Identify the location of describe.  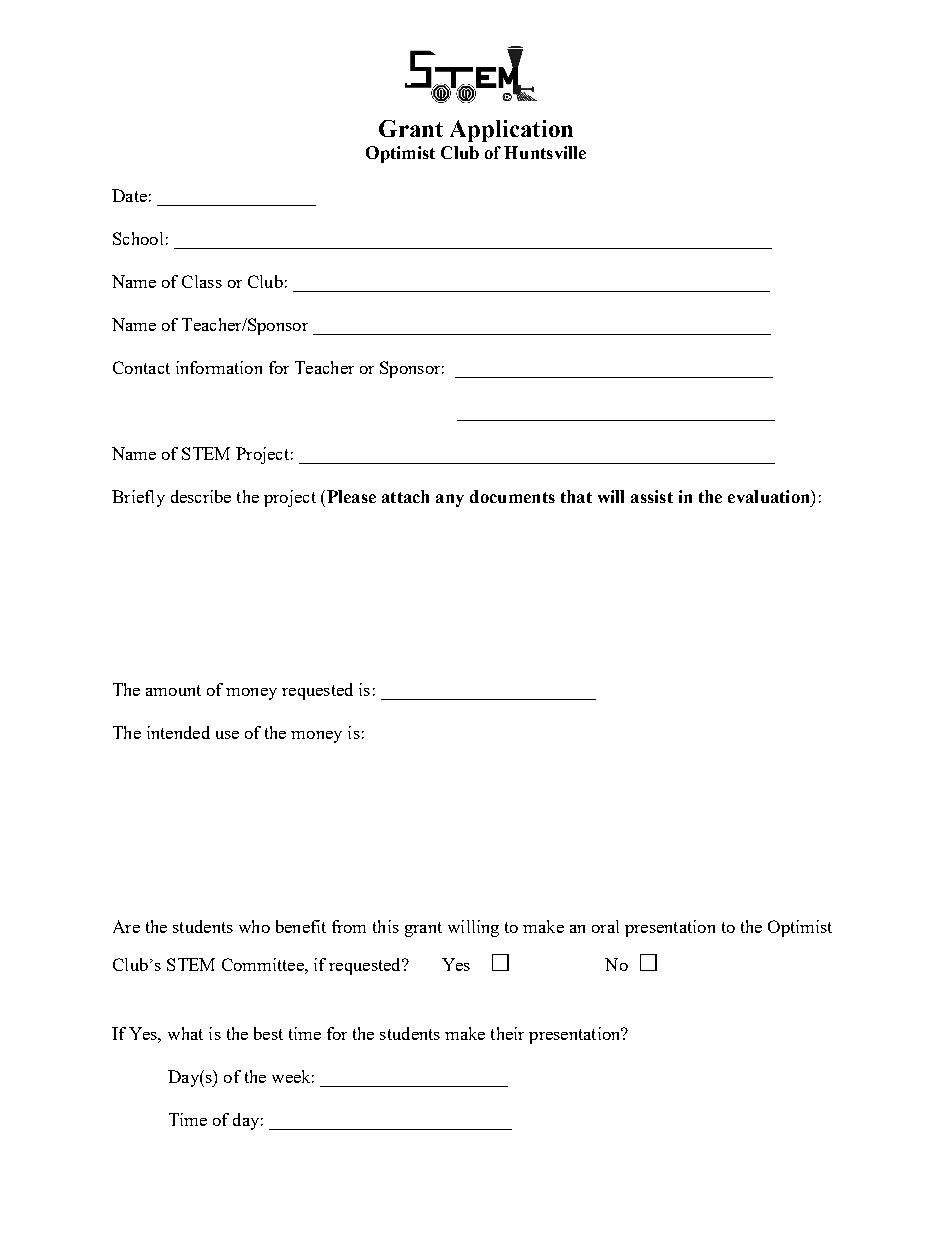
(201, 496).
